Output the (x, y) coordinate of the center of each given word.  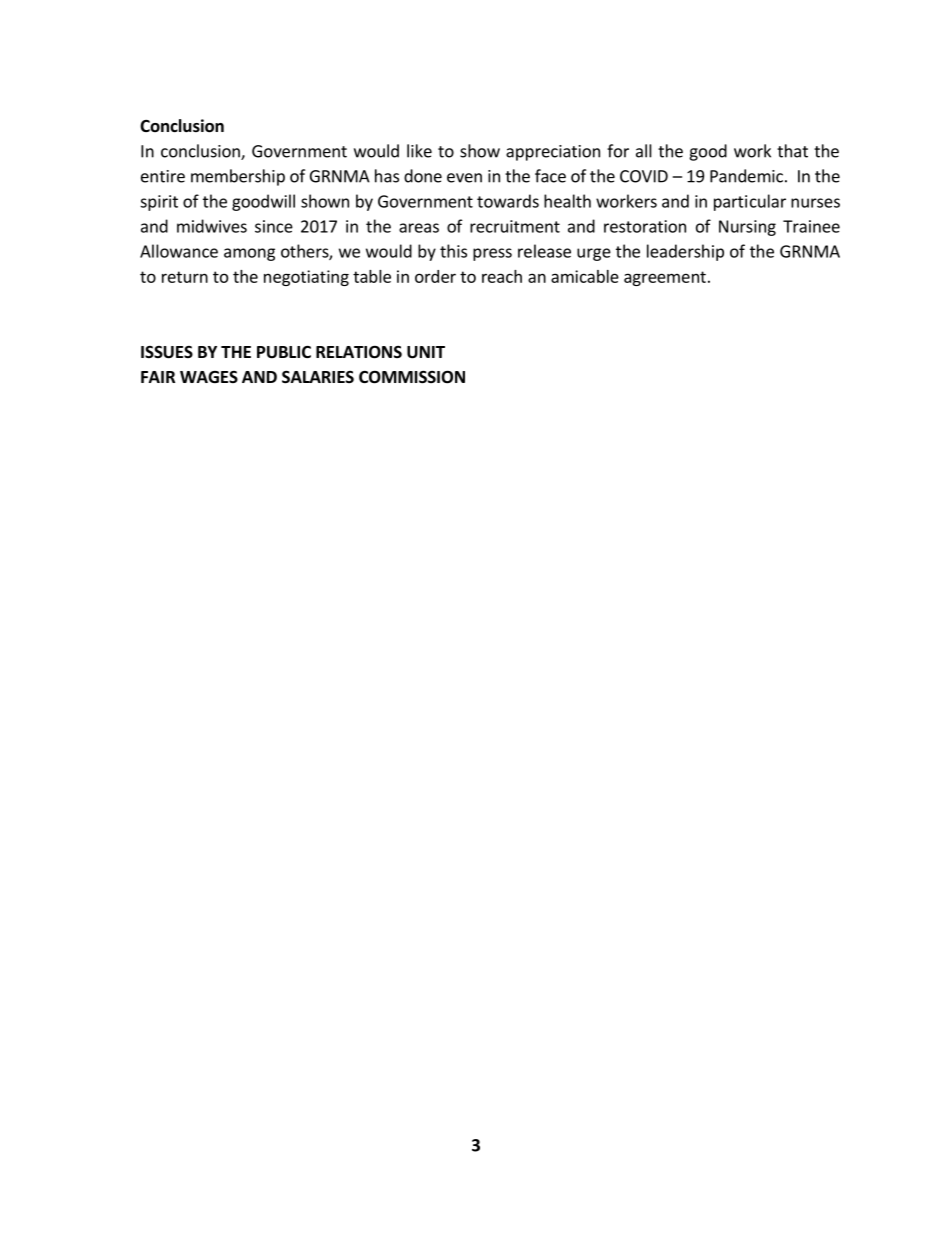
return (185, 277)
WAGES (209, 377)
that (792, 151)
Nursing (747, 228)
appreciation (553, 153)
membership (238, 177)
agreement (665, 278)
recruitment (515, 226)
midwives (212, 226)
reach (502, 276)
